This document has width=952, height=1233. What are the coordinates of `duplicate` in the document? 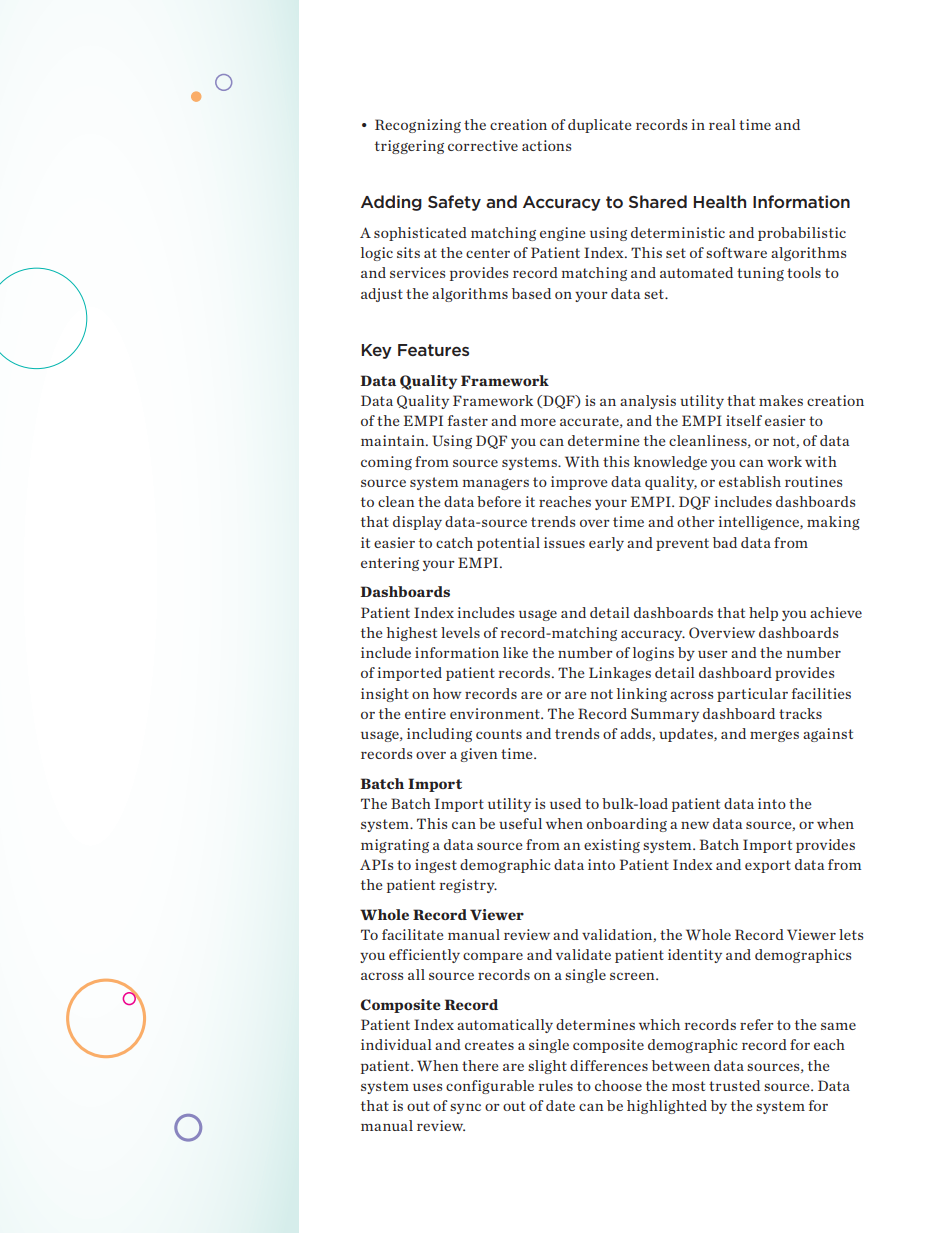 It's located at (600, 126).
